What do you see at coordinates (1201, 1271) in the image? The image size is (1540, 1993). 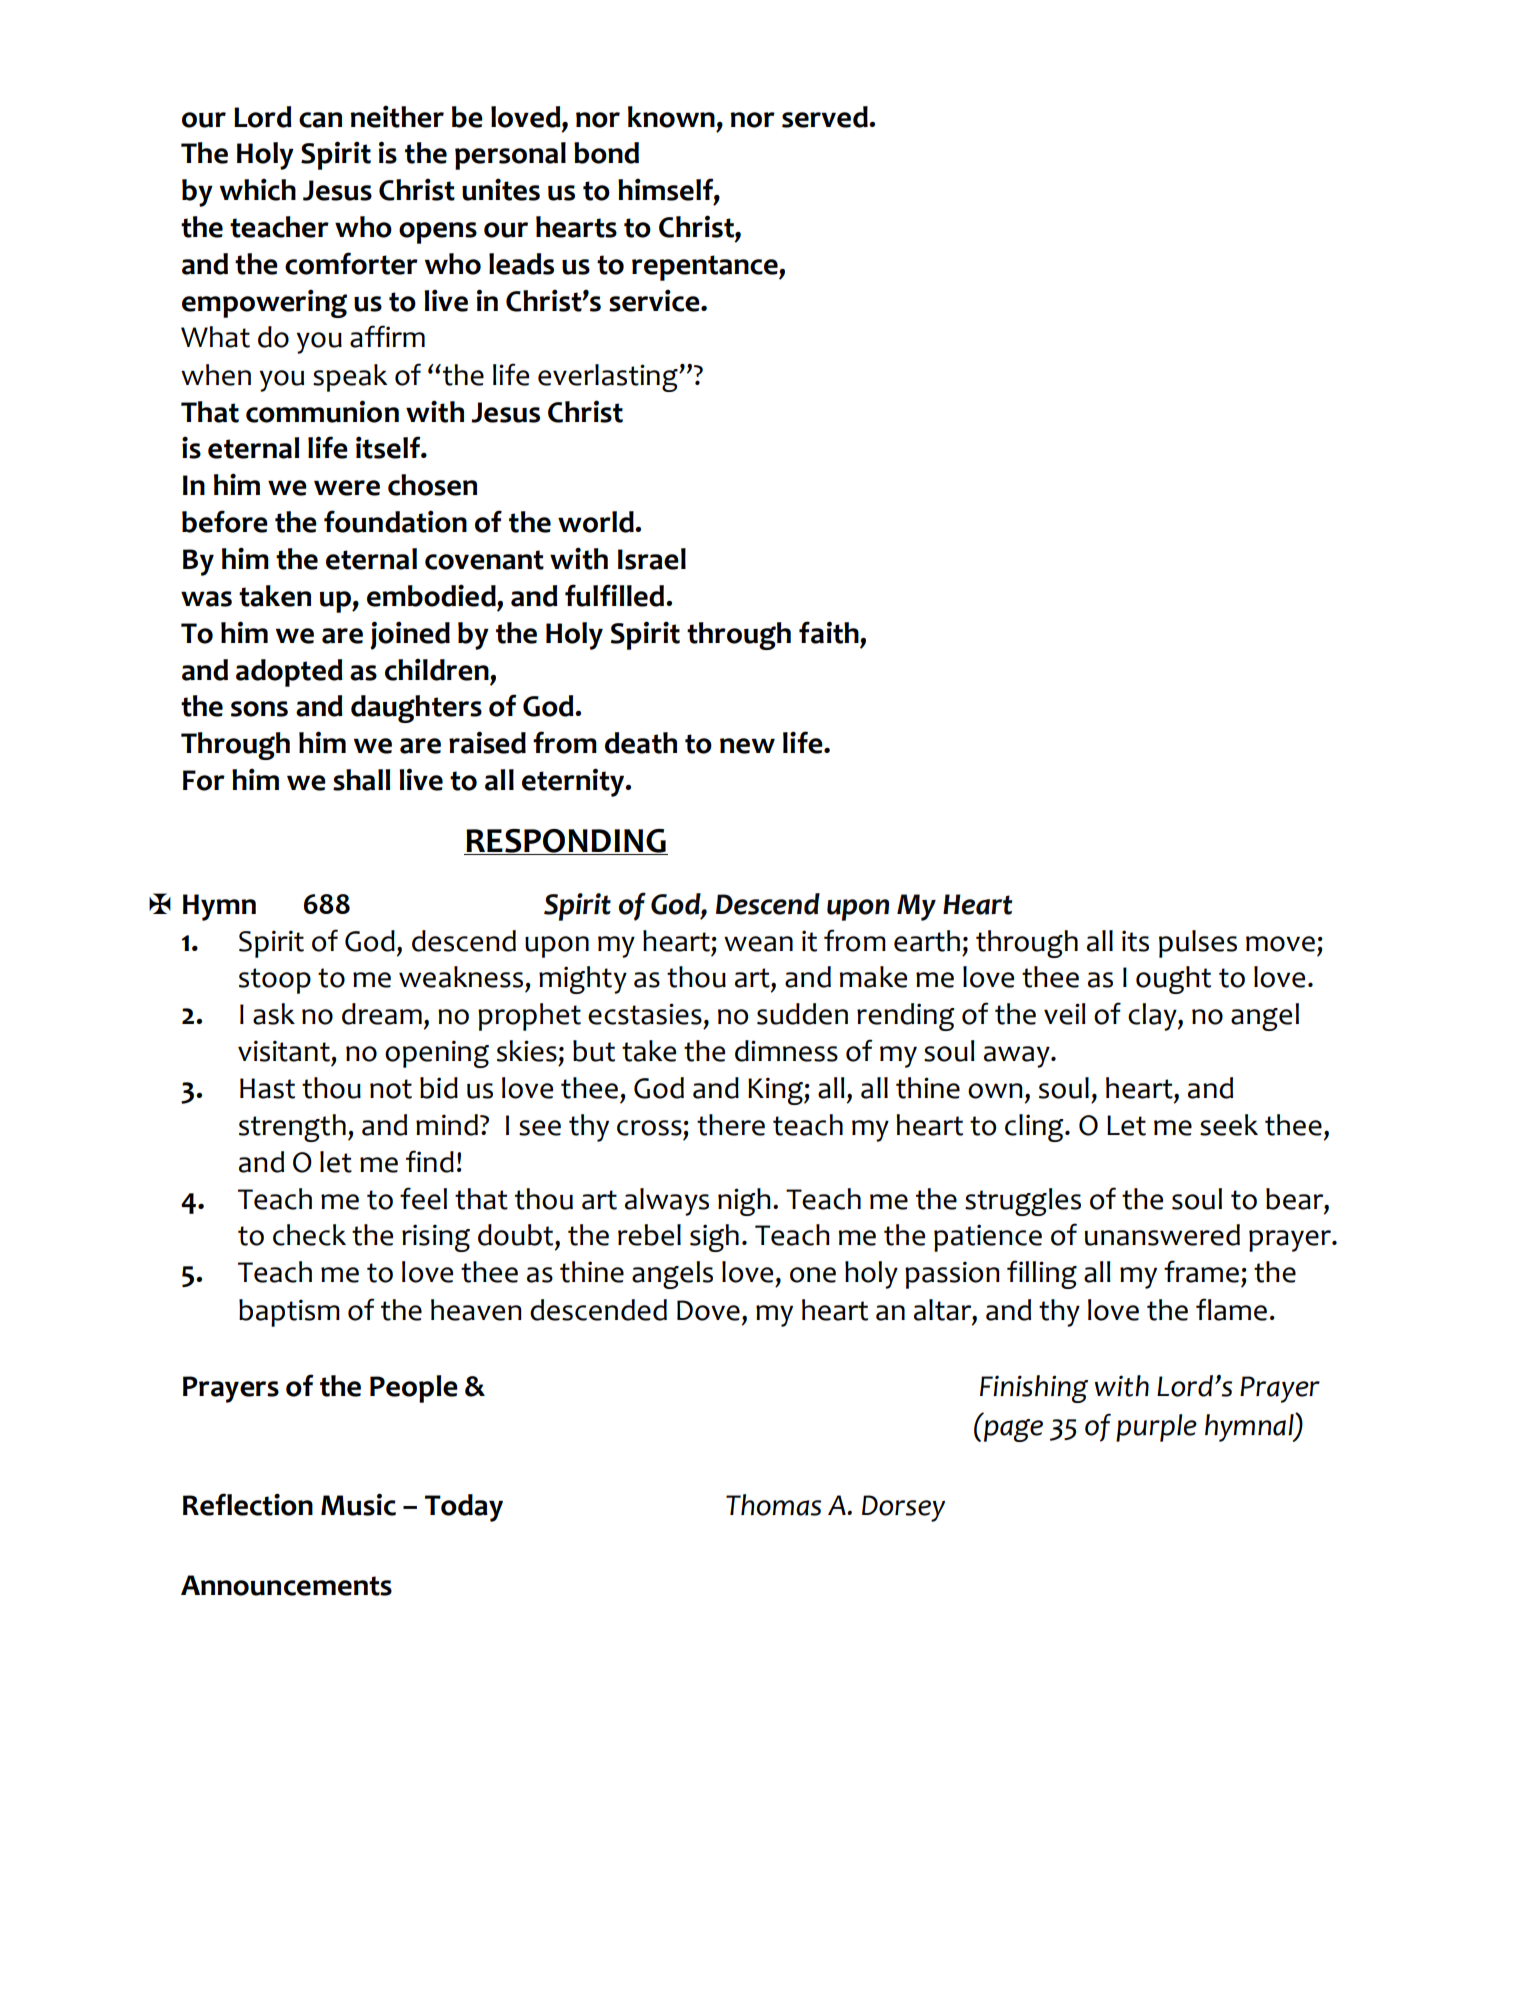 I see `frame` at bounding box center [1201, 1271].
